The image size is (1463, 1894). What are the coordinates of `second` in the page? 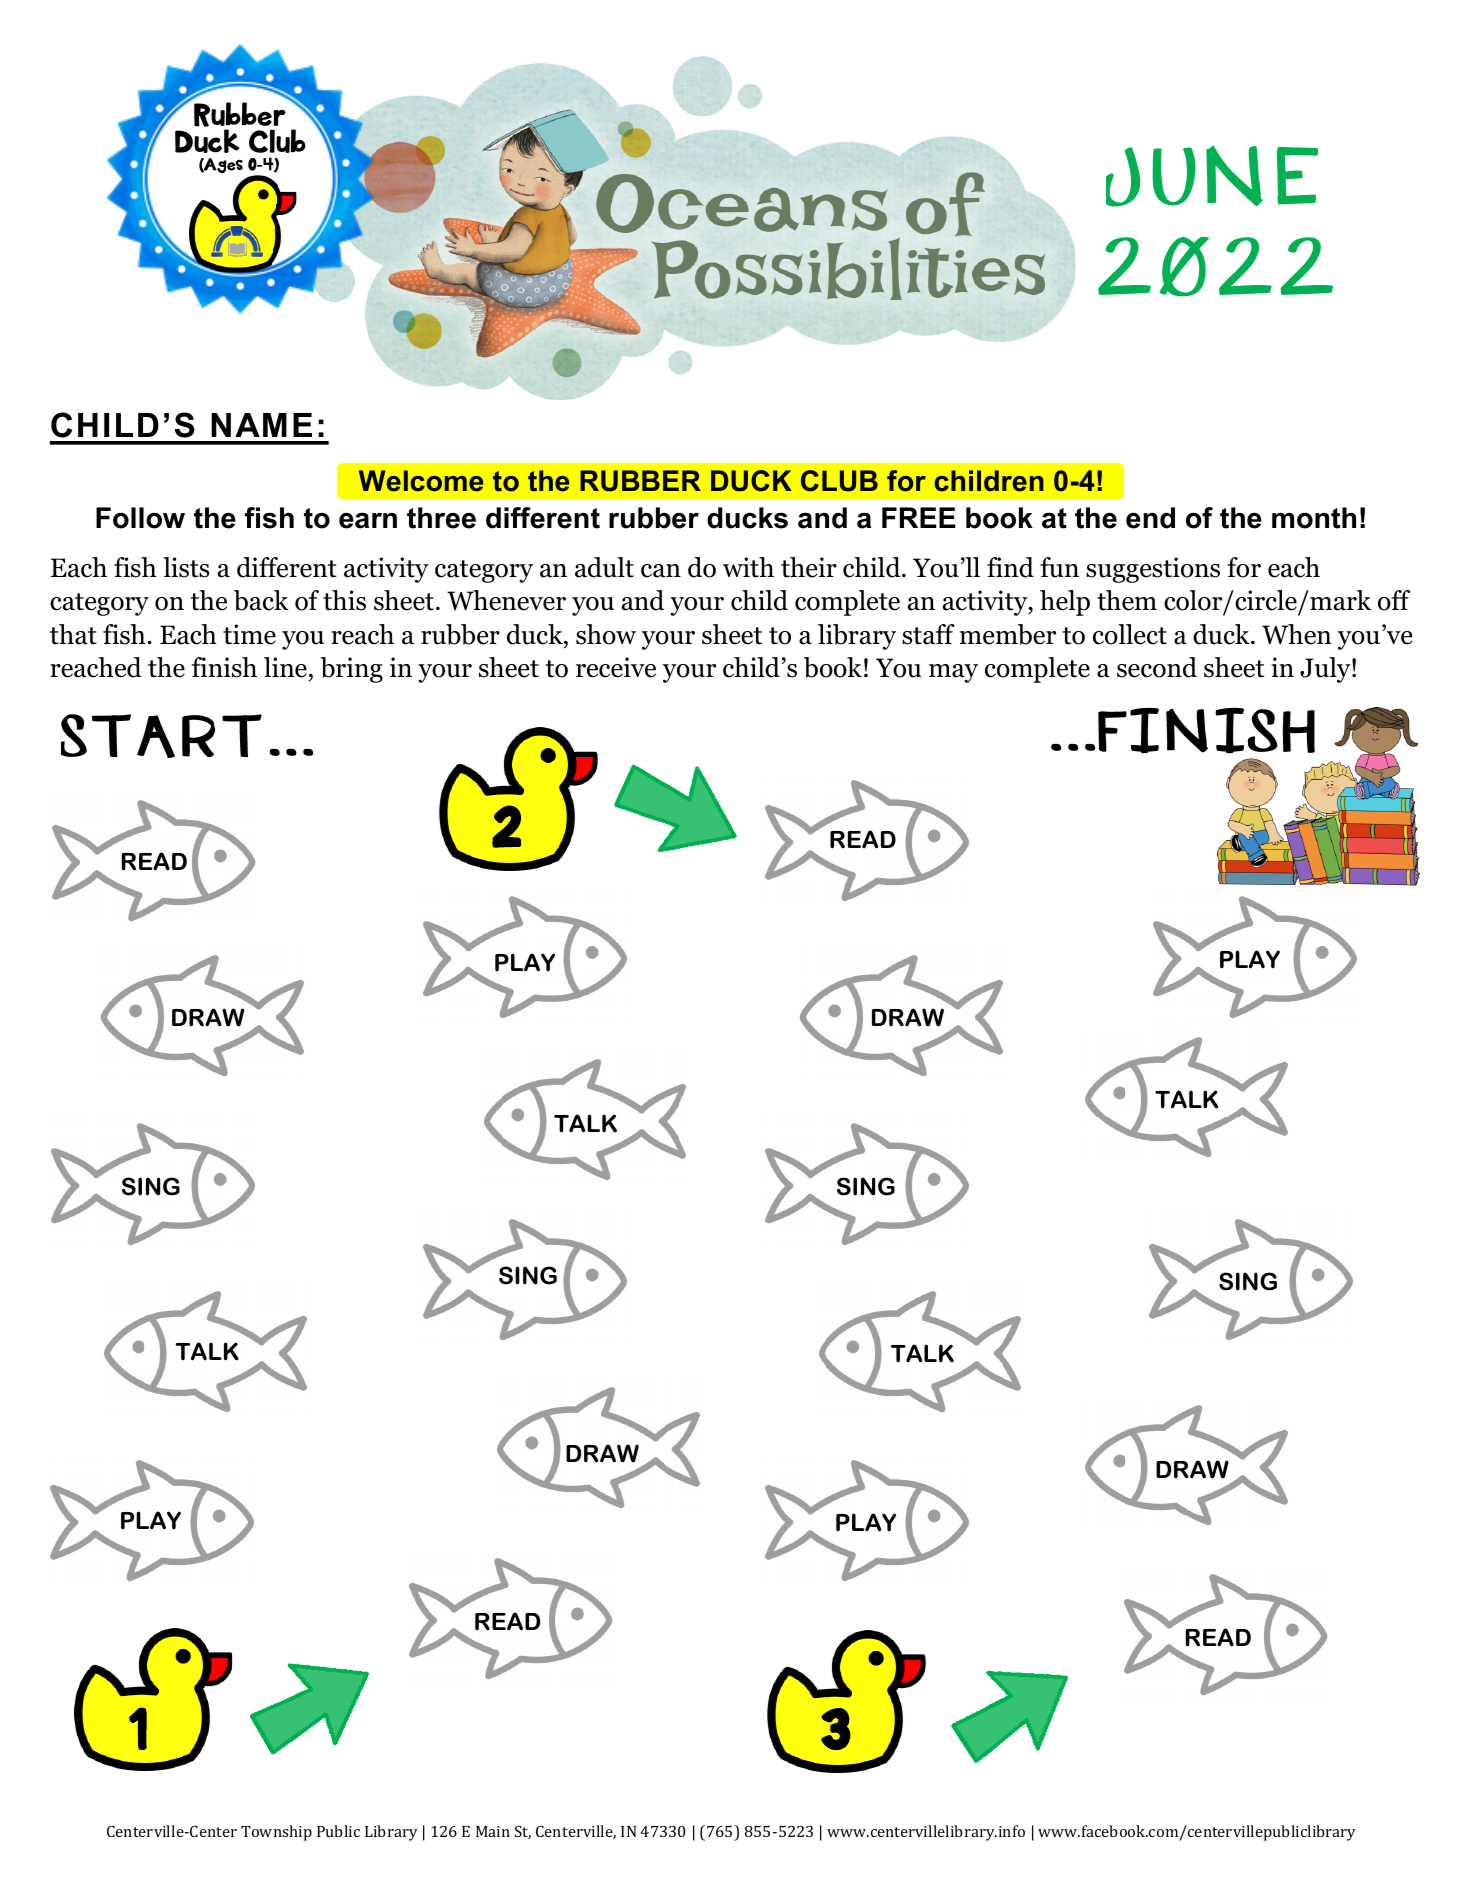 It's located at (1157, 667).
